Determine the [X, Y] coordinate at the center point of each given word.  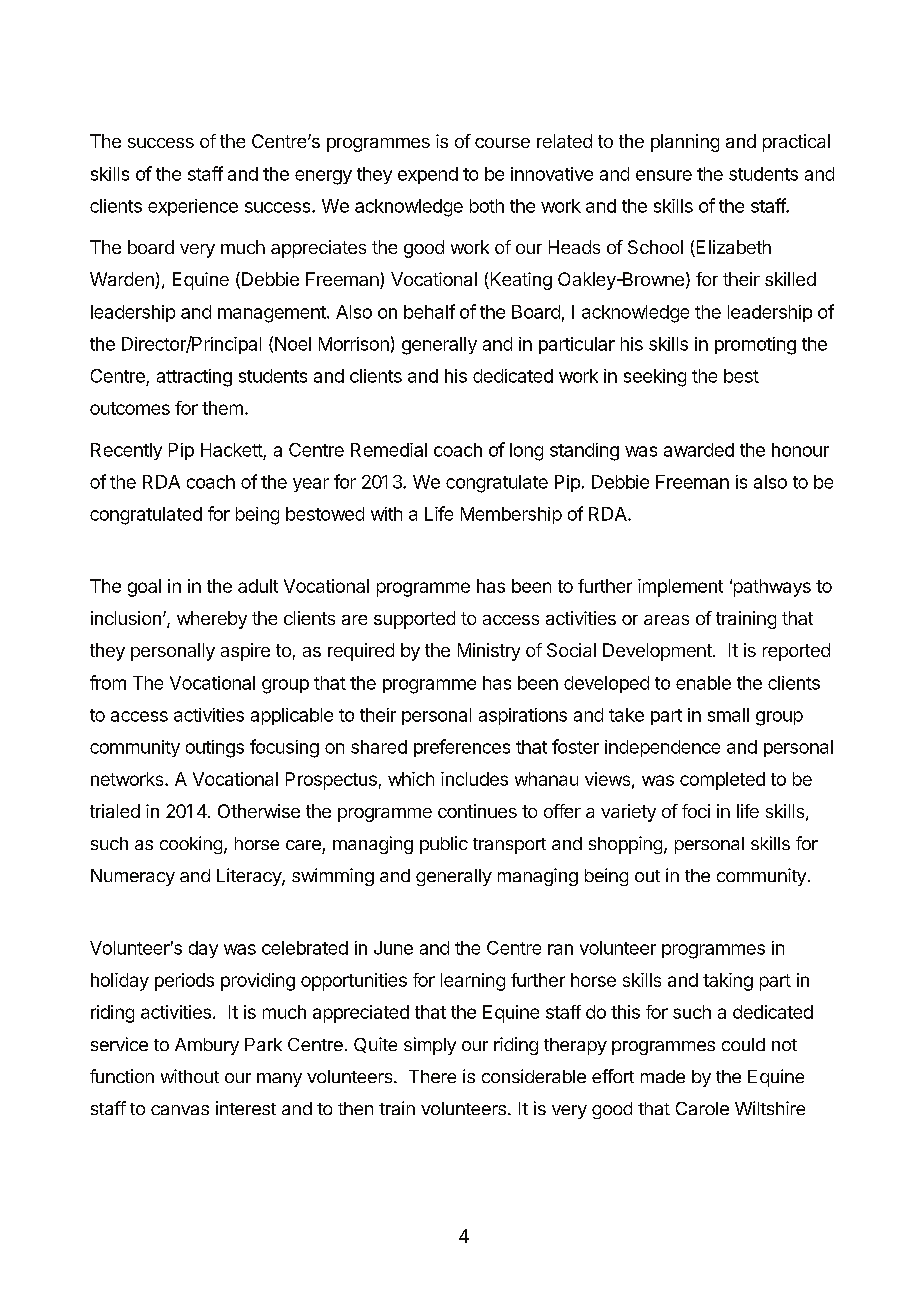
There [432, 1076]
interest [246, 1108]
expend [428, 175]
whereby [212, 620]
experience [193, 207]
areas [666, 620]
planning [685, 143]
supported [414, 620]
